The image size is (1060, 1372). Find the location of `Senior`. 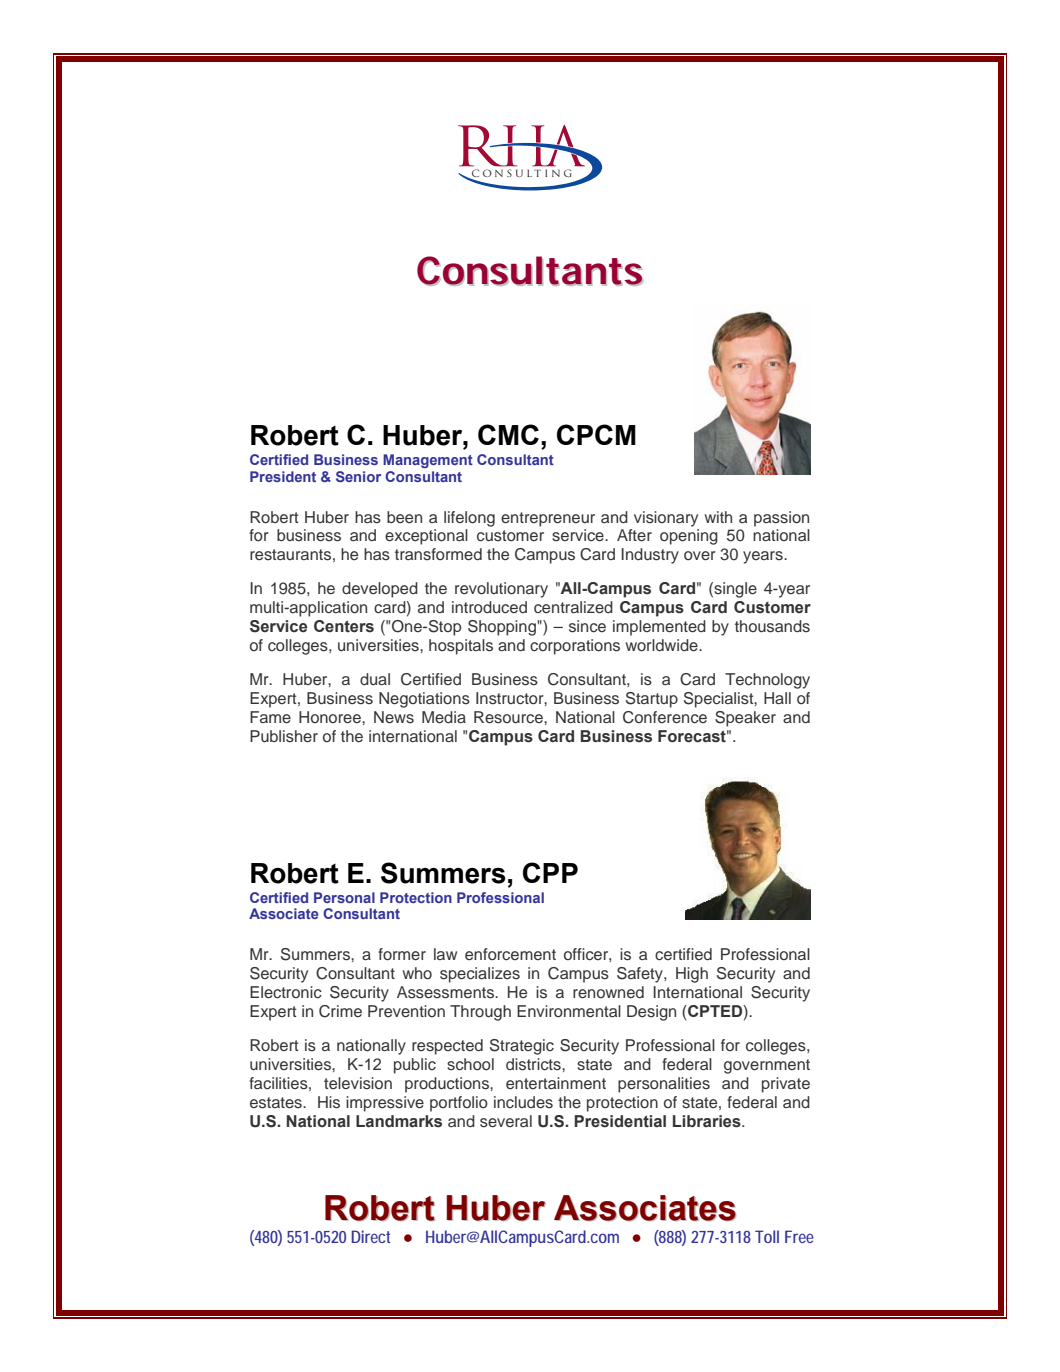

Senior is located at coordinates (358, 476).
